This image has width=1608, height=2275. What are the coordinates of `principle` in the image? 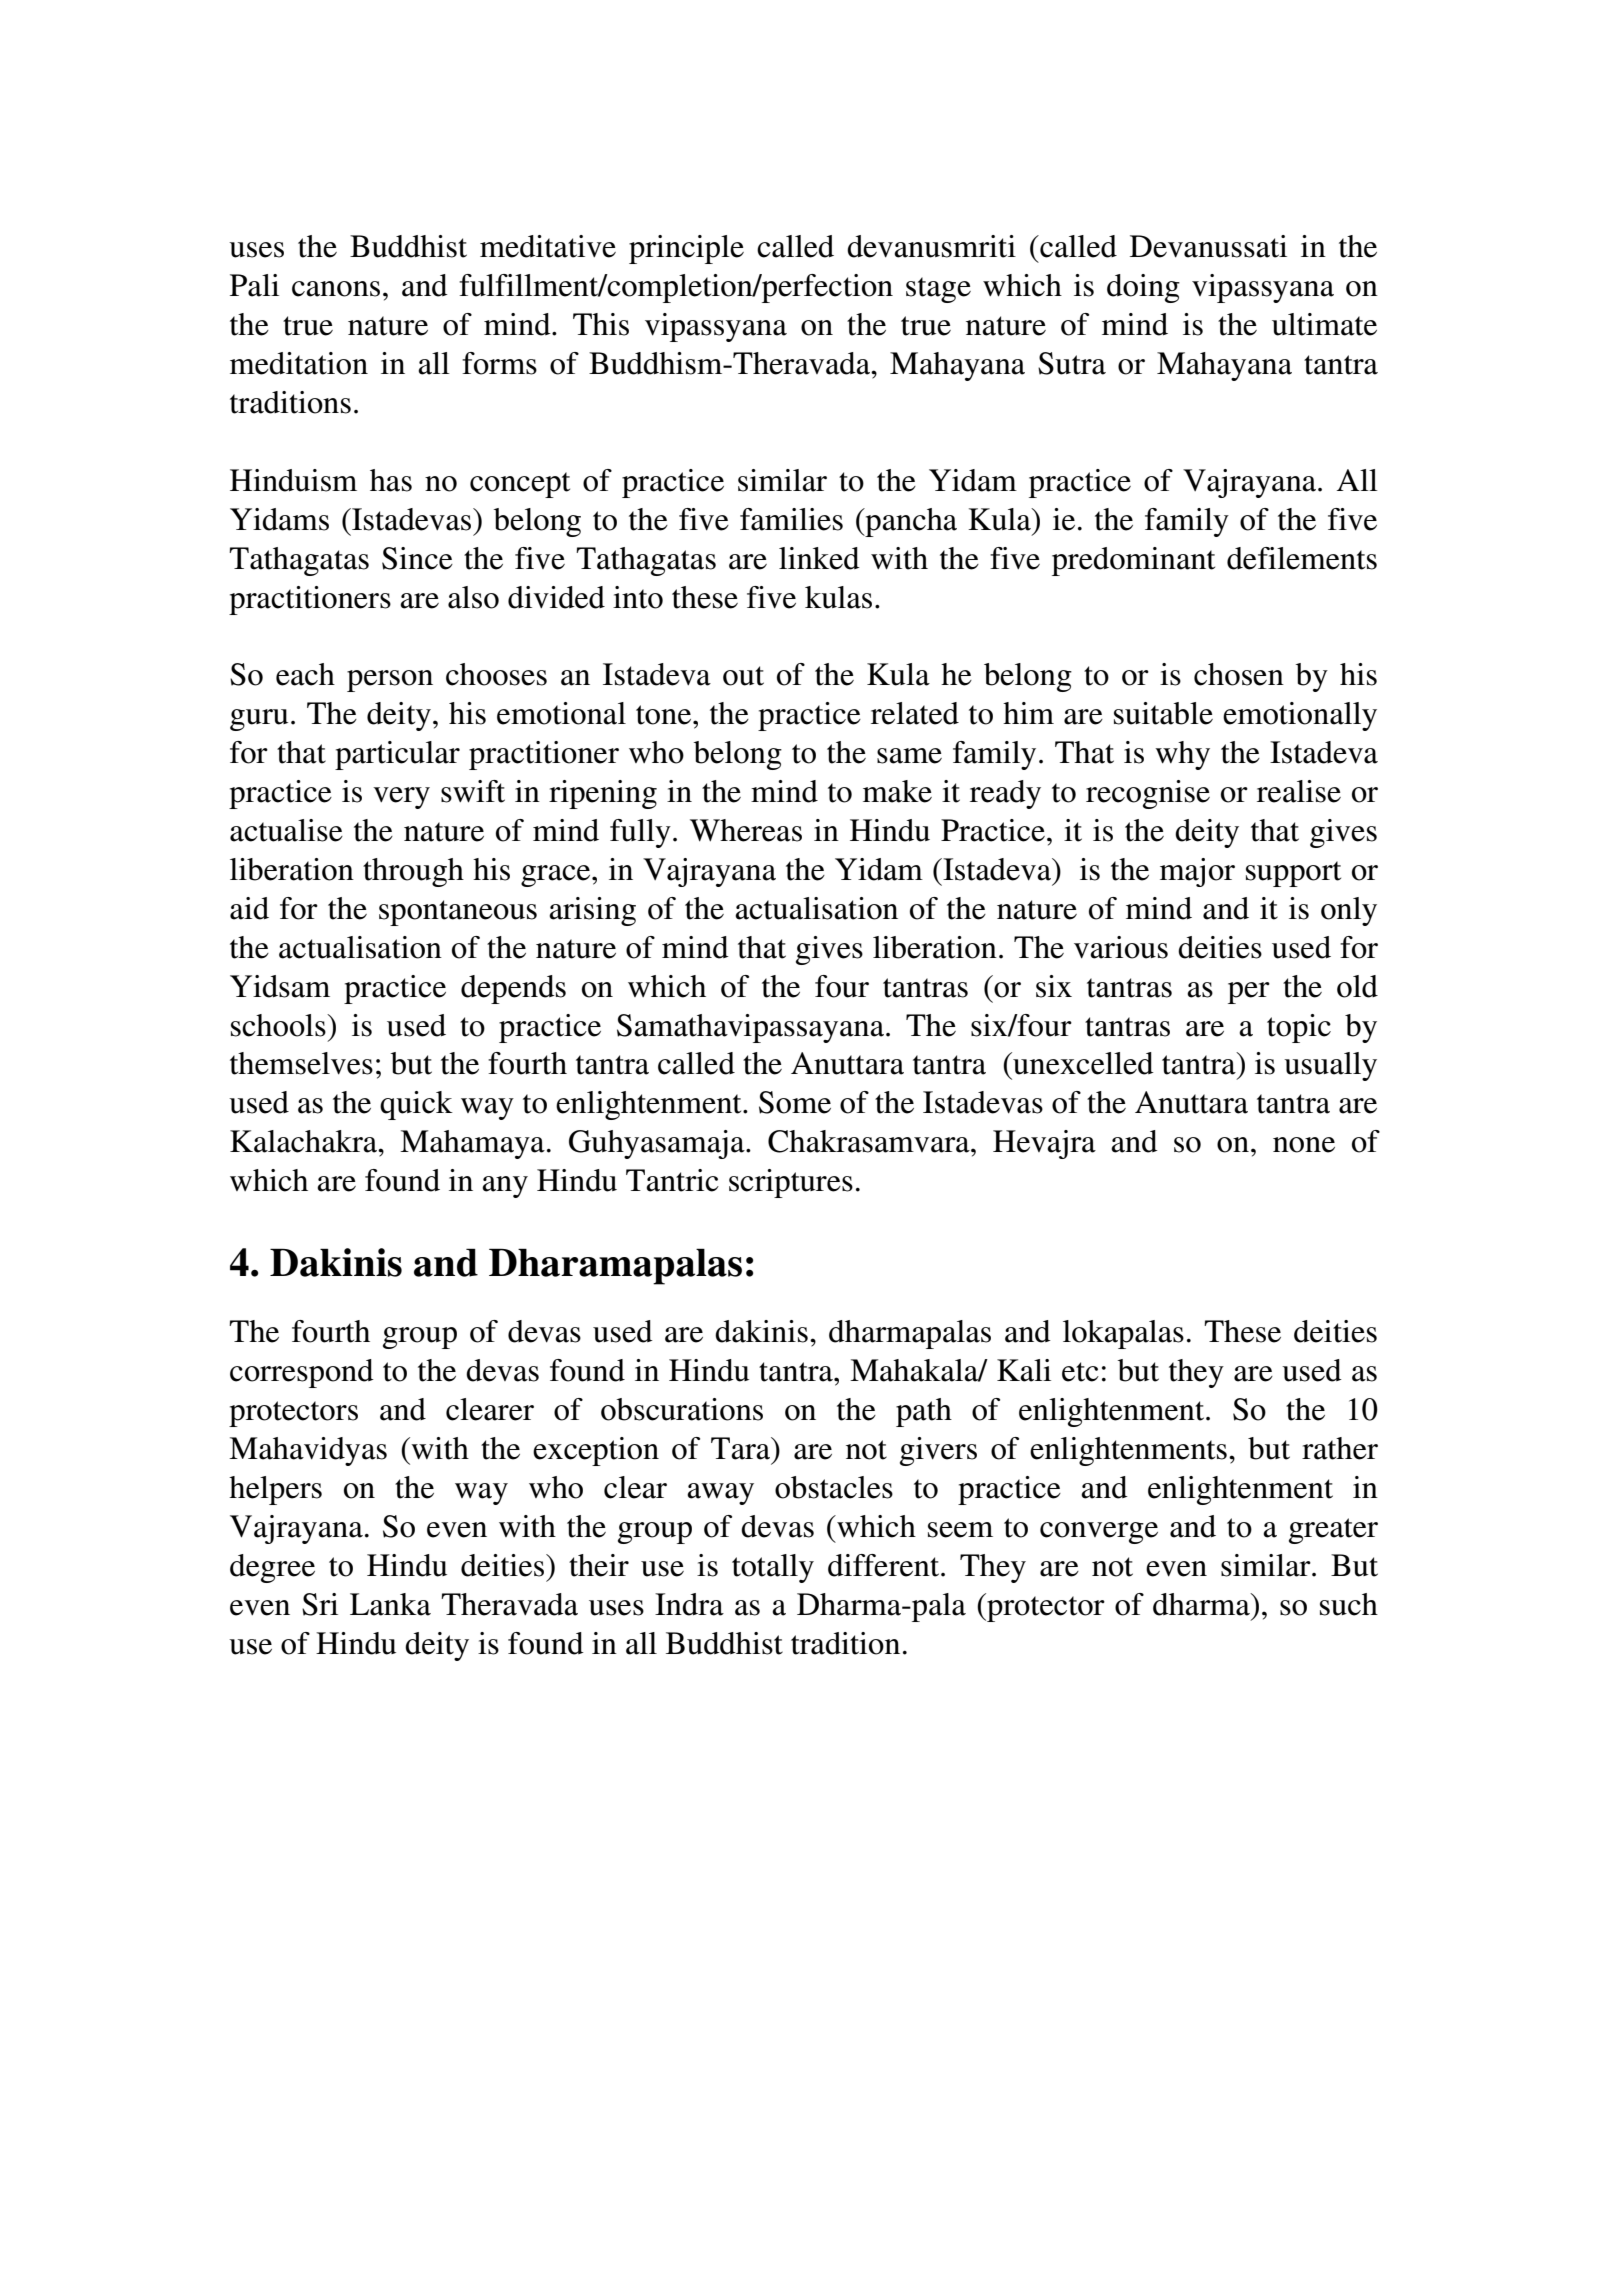 It's located at (686, 249).
